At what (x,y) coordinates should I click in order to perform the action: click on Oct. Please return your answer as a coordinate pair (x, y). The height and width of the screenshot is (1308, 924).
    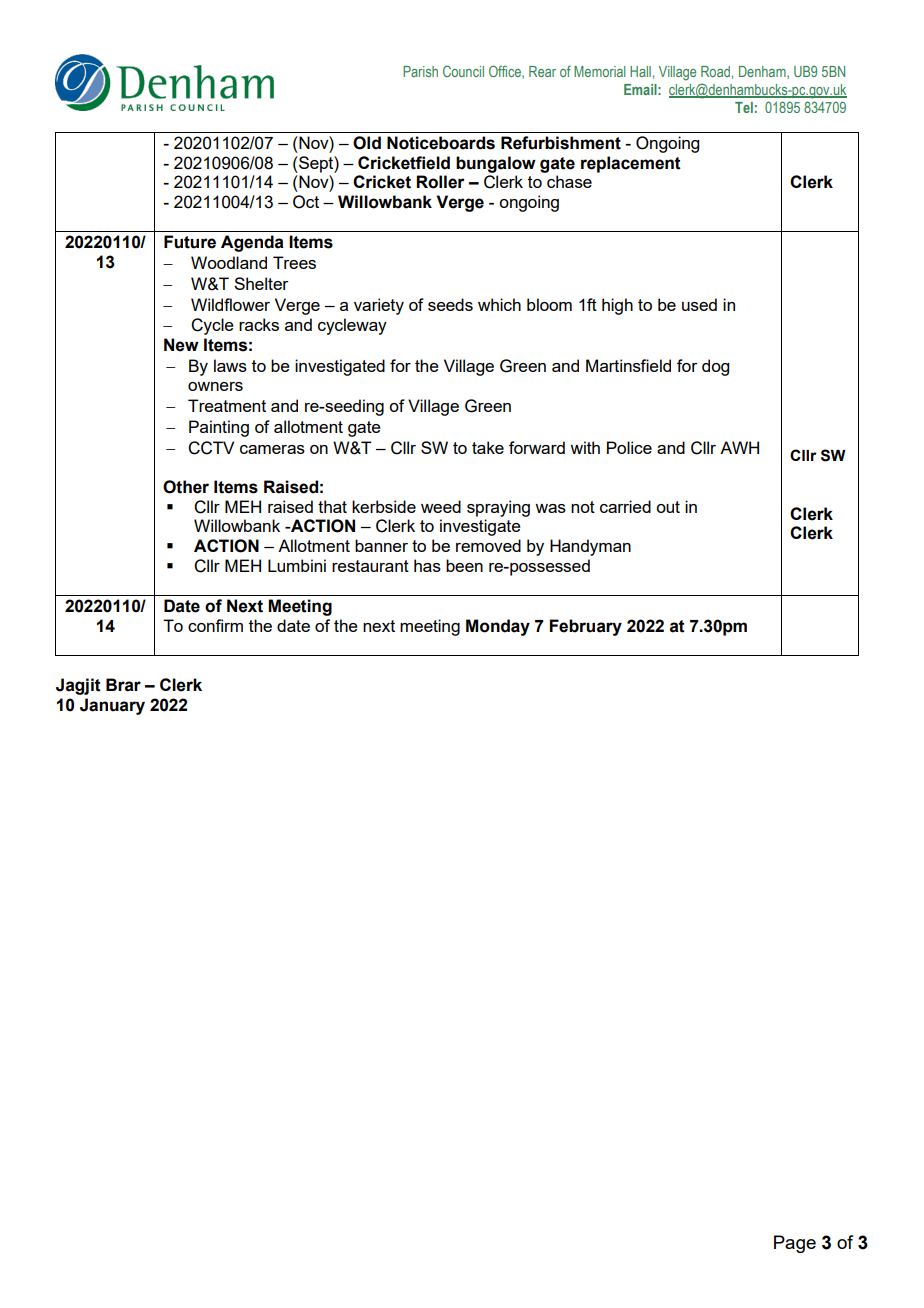
    Looking at the image, I should click on (306, 202).
